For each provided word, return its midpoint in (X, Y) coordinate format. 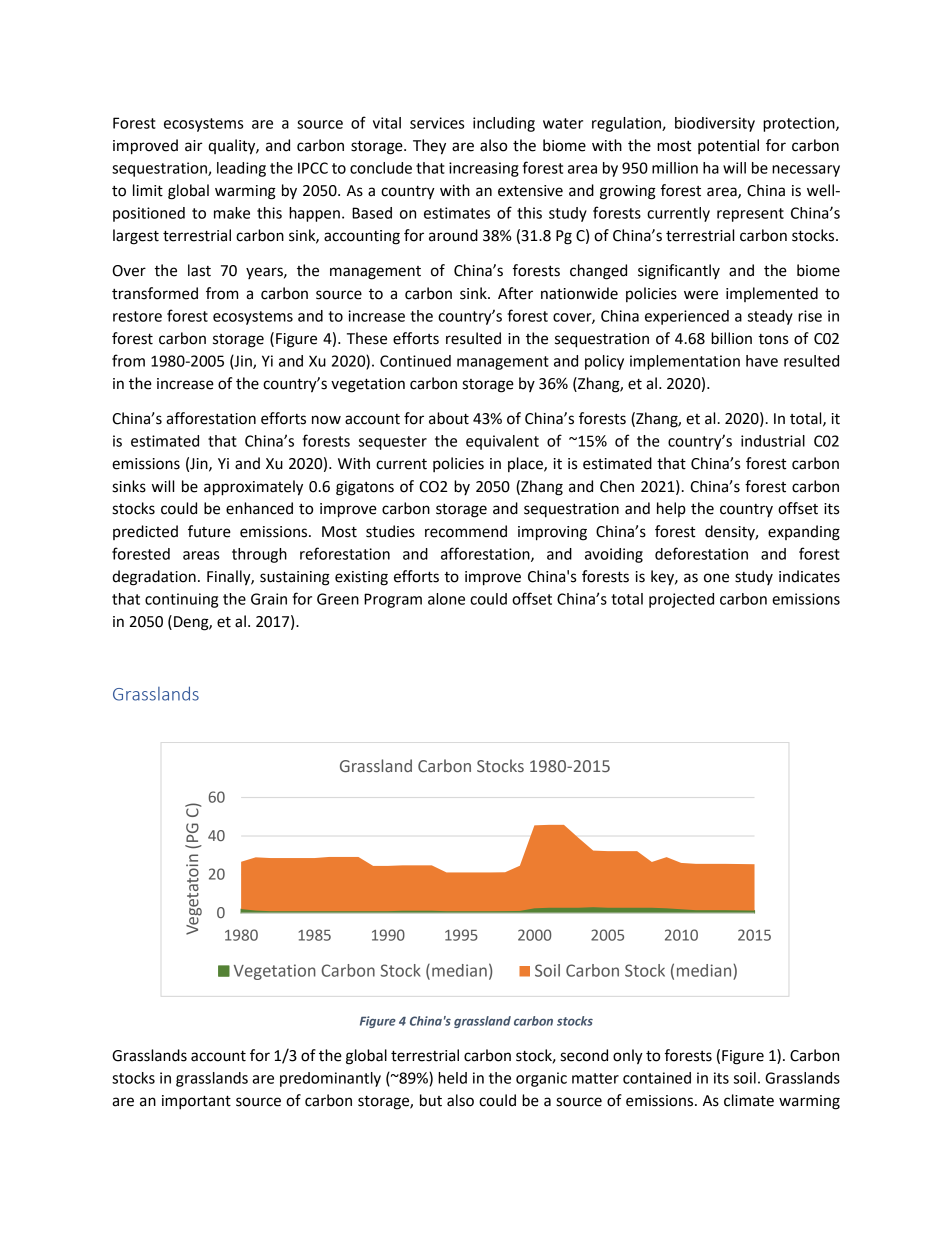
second (584, 1055)
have (762, 361)
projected (681, 600)
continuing (181, 600)
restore (137, 316)
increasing (484, 169)
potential (728, 146)
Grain (269, 599)
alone (446, 599)
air (194, 146)
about (449, 418)
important (196, 1102)
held (452, 1078)
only (628, 1057)
